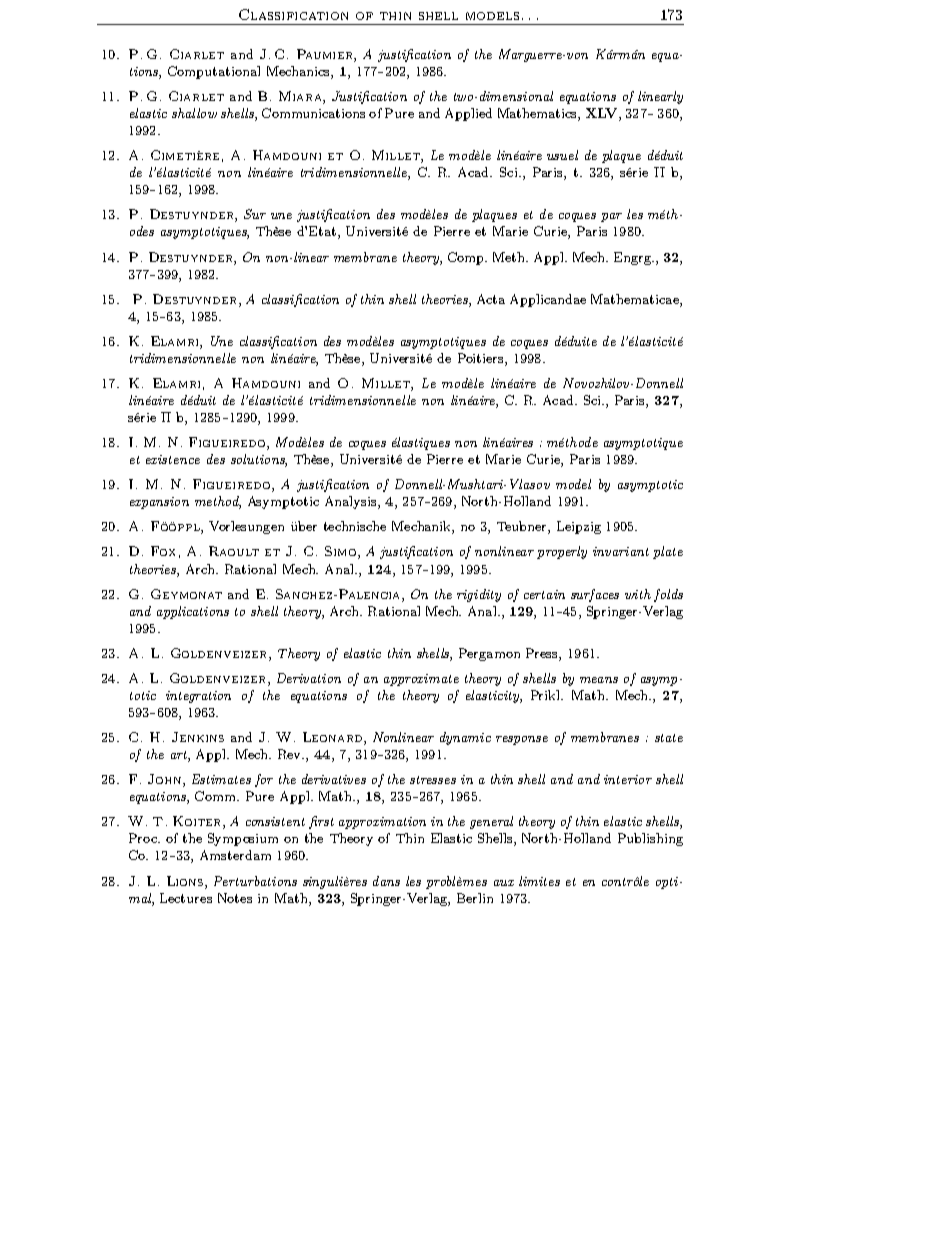  Describe the element at coordinates (159, 503) in the screenshot. I see `expansion` at that location.
